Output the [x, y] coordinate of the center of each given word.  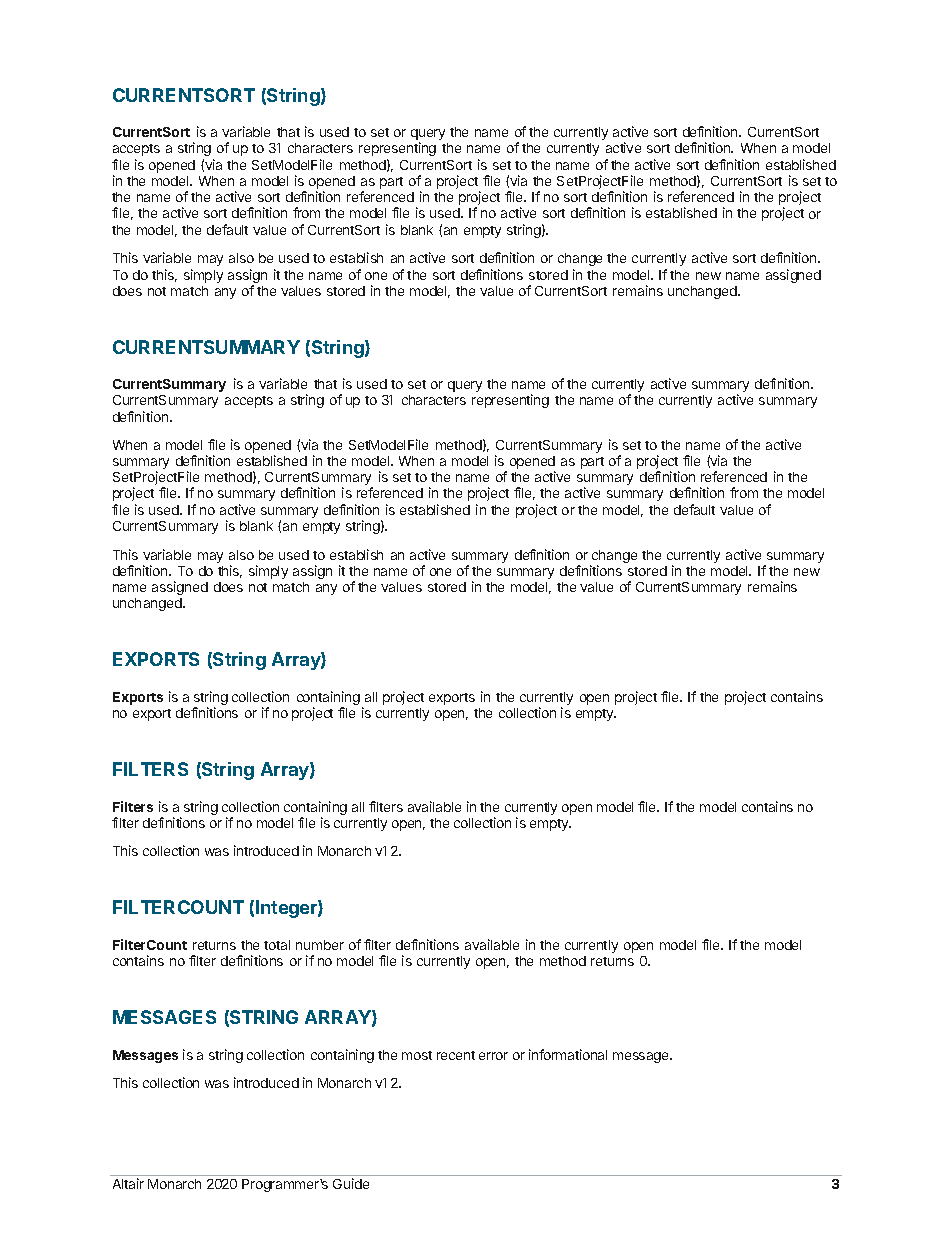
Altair [128, 1183]
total [277, 945]
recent [456, 1055]
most [417, 1055]
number [320, 945]
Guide [351, 1183]
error [493, 1056]
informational [568, 1054]
